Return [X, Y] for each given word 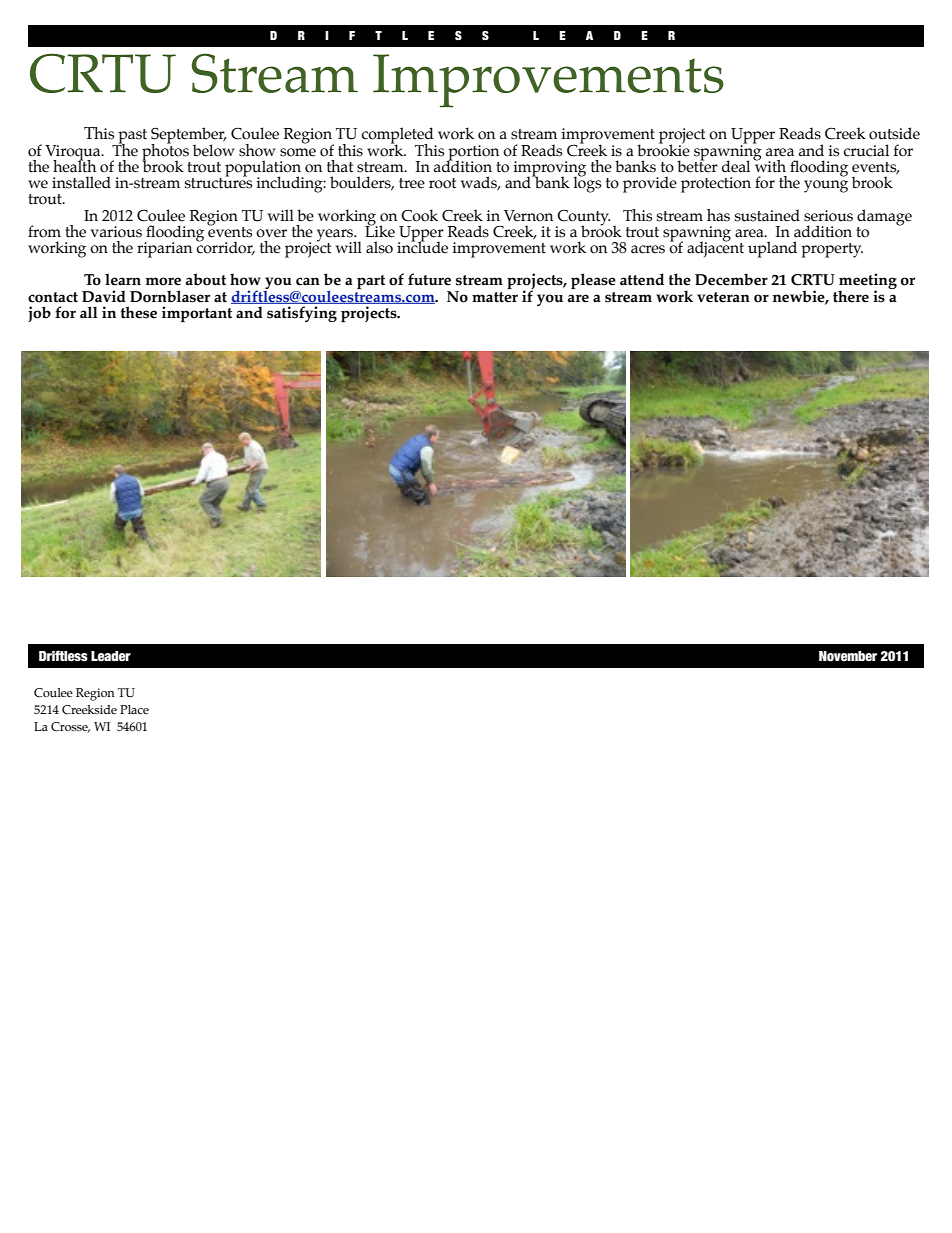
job [39, 314]
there [851, 297]
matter [495, 297]
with [769, 165]
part [371, 282]
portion [472, 154]
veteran [723, 297]
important [197, 314]
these [139, 312]
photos [166, 152]
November [848, 656]
